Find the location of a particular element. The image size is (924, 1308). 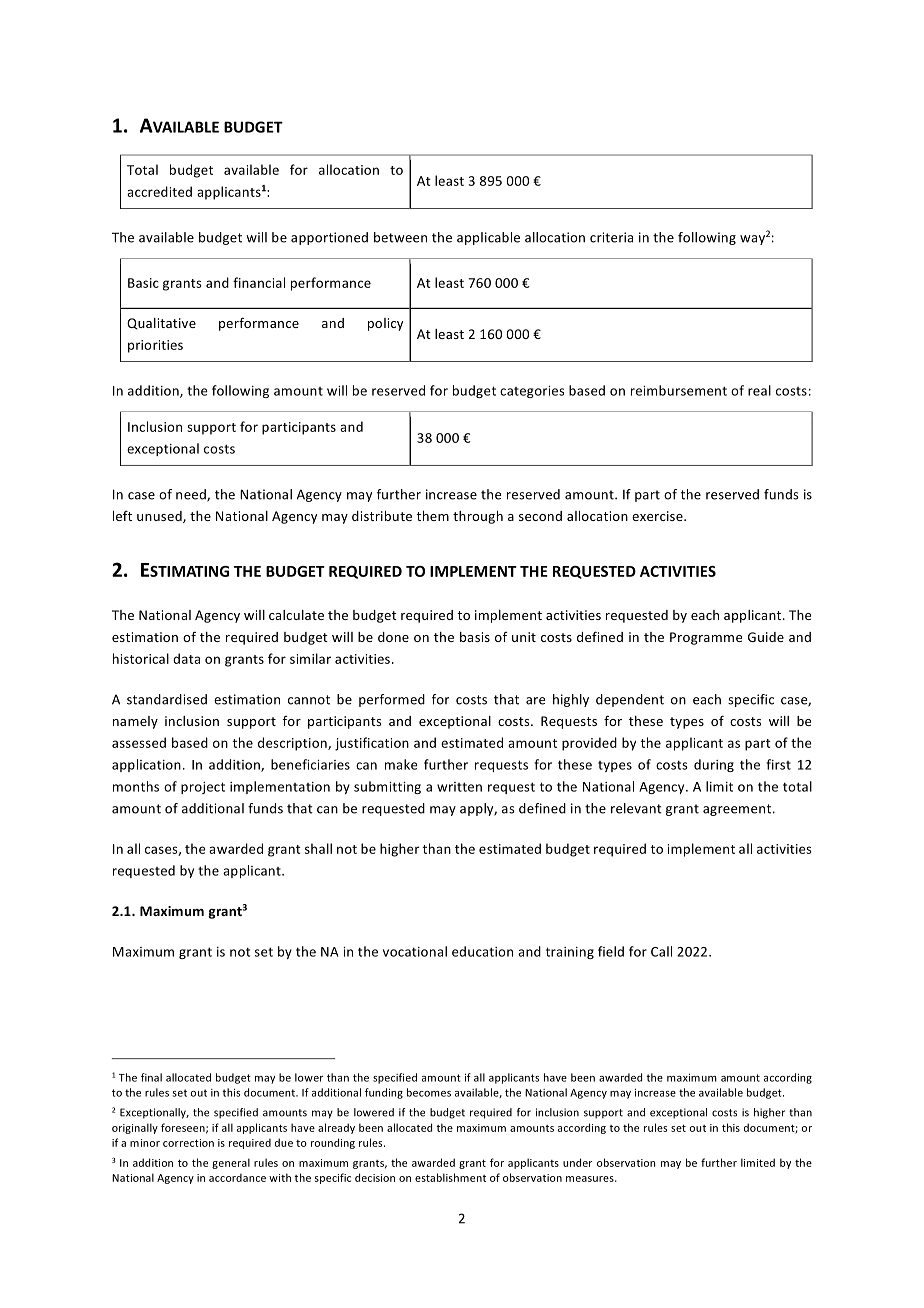

criteria is located at coordinates (611, 237).
